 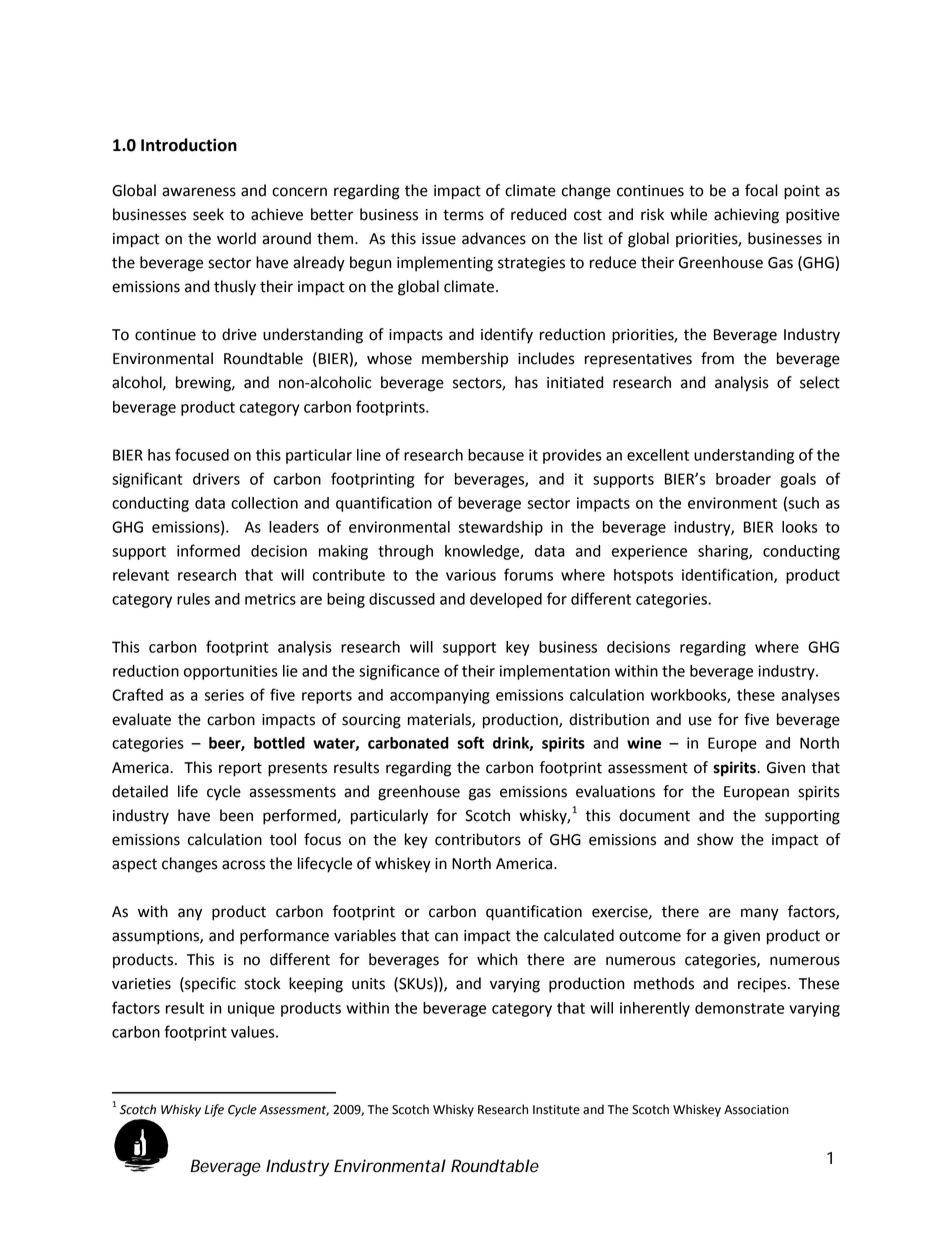 I want to click on unique, so click(x=251, y=1009).
